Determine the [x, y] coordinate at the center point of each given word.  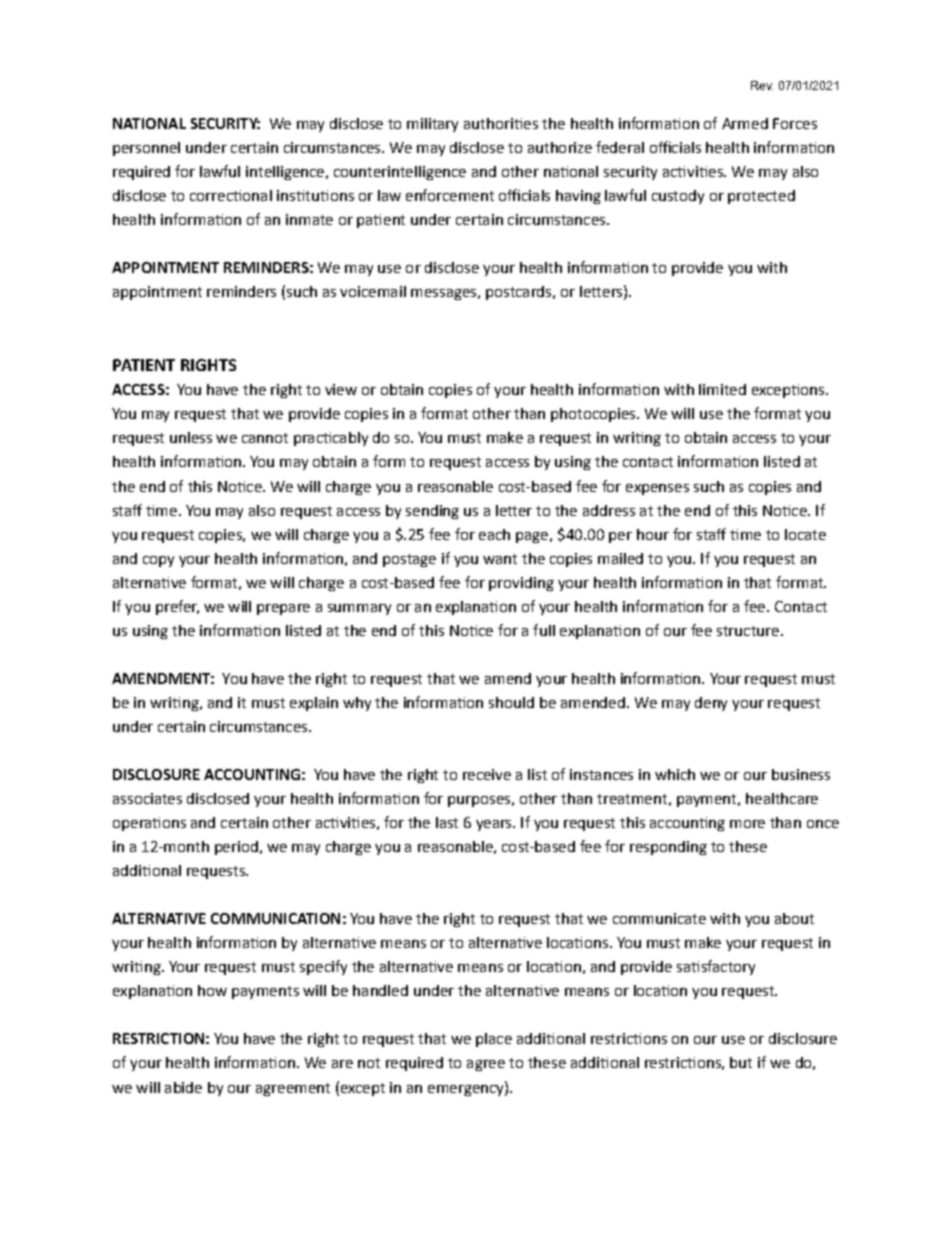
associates [147, 798]
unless [191, 437]
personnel [146, 149]
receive [487, 774]
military [432, 125]
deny [711, 704]
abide [183, 1087]
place [494, 1040]
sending [432, 512]
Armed [745, 123]
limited [722, 389]
